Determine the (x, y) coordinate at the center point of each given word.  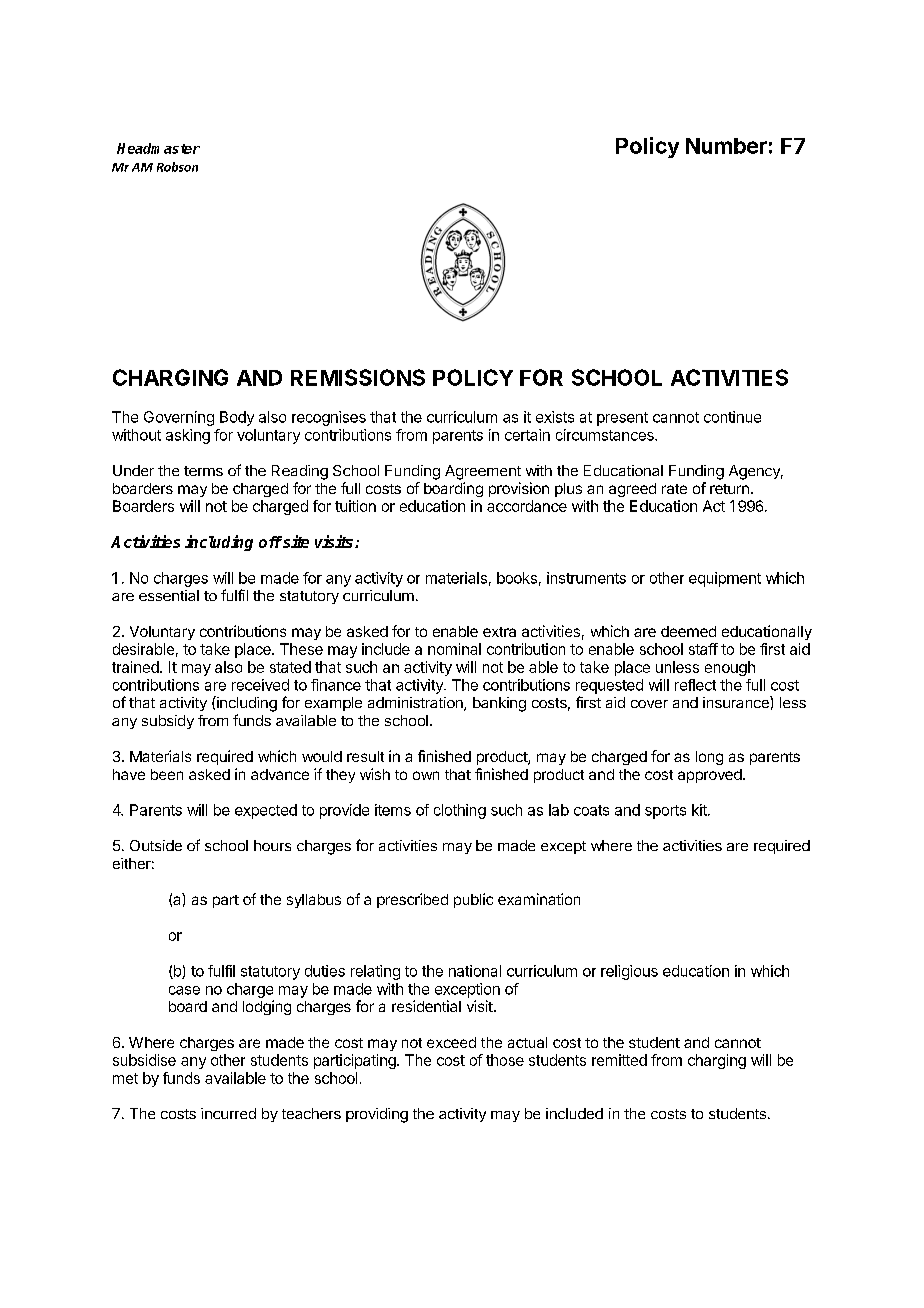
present (622, 419)
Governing (179, 418)
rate (674, 489)
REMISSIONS (358, 377)
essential (169, 595)
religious (629, 972)
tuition (355, 506)
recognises (329, 418)
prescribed (412, 900)
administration (416, 704)
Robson (177, 167)
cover (649, 704)
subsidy (168, 722)
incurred (228, 1113)
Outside (156, 845)
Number (726, 146)
